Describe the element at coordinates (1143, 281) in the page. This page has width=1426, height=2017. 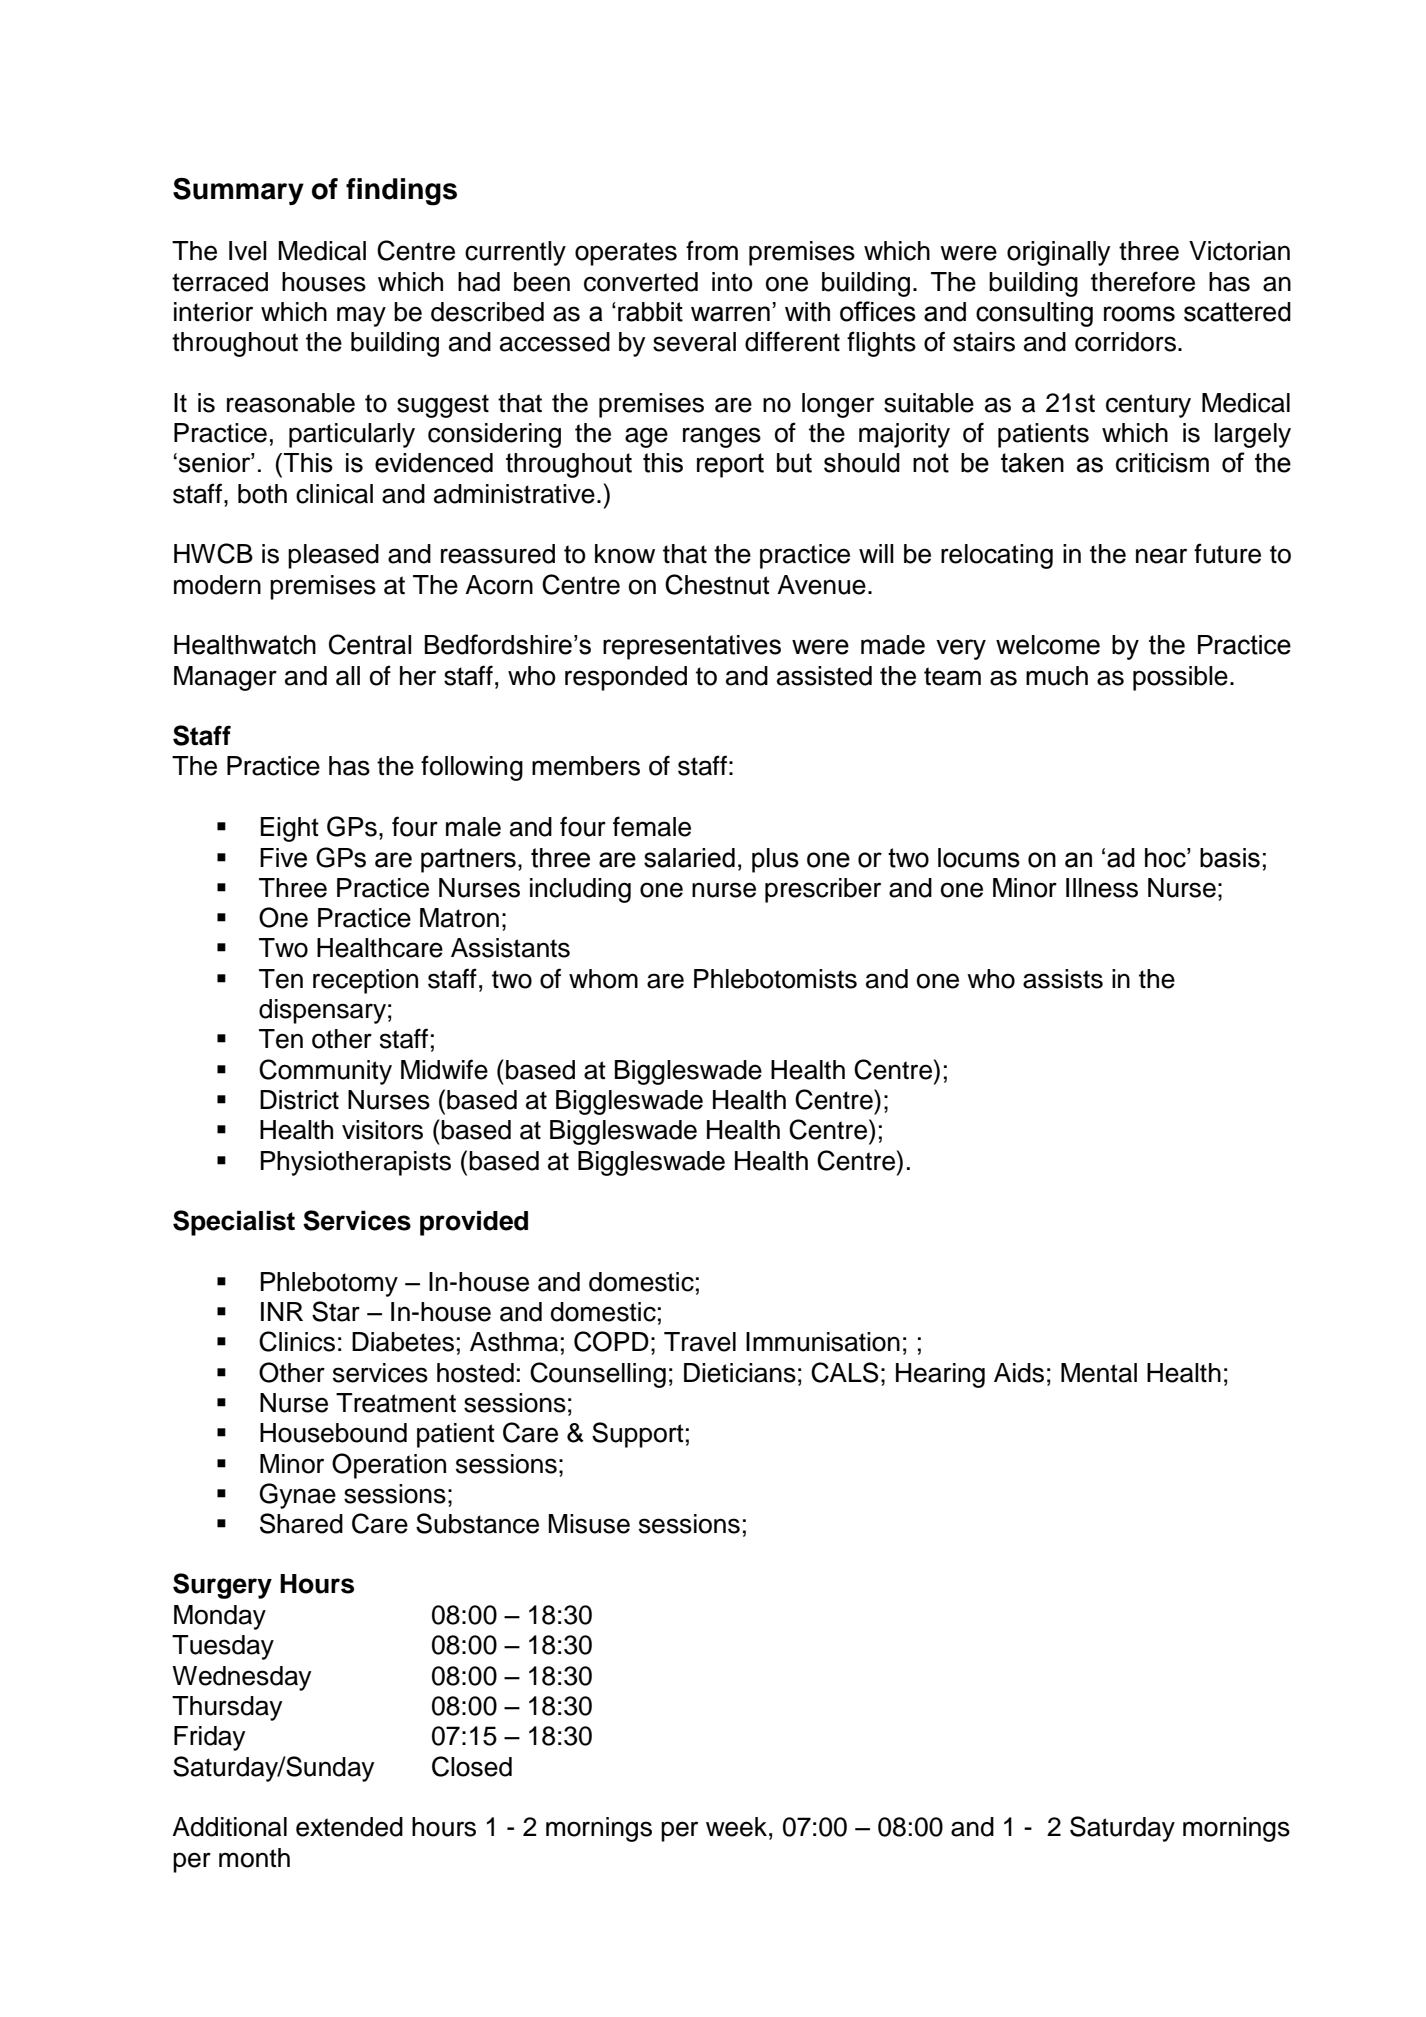
I see `therefore` at that location.
